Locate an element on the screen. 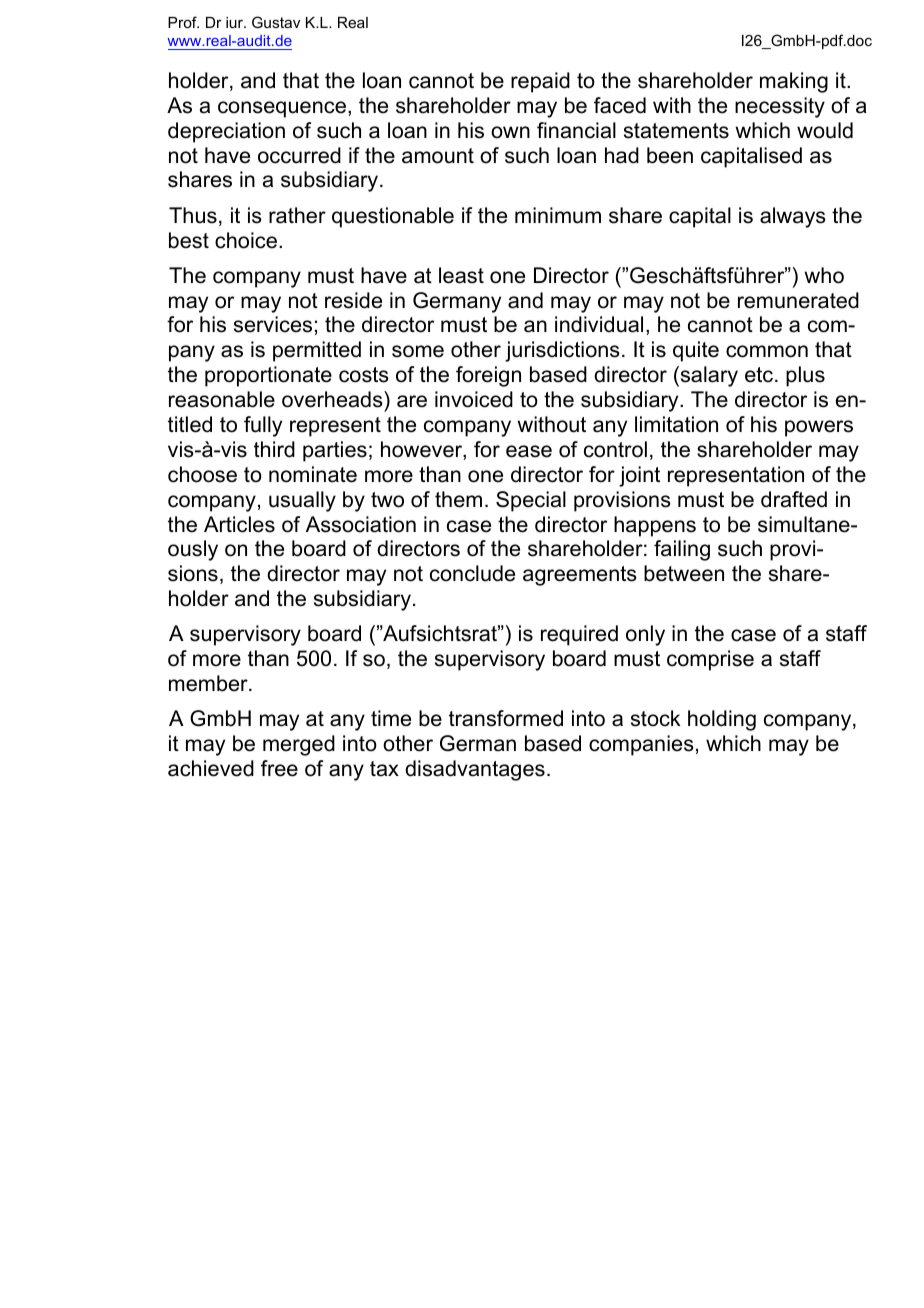  between is located at coordinates (684, 573).
